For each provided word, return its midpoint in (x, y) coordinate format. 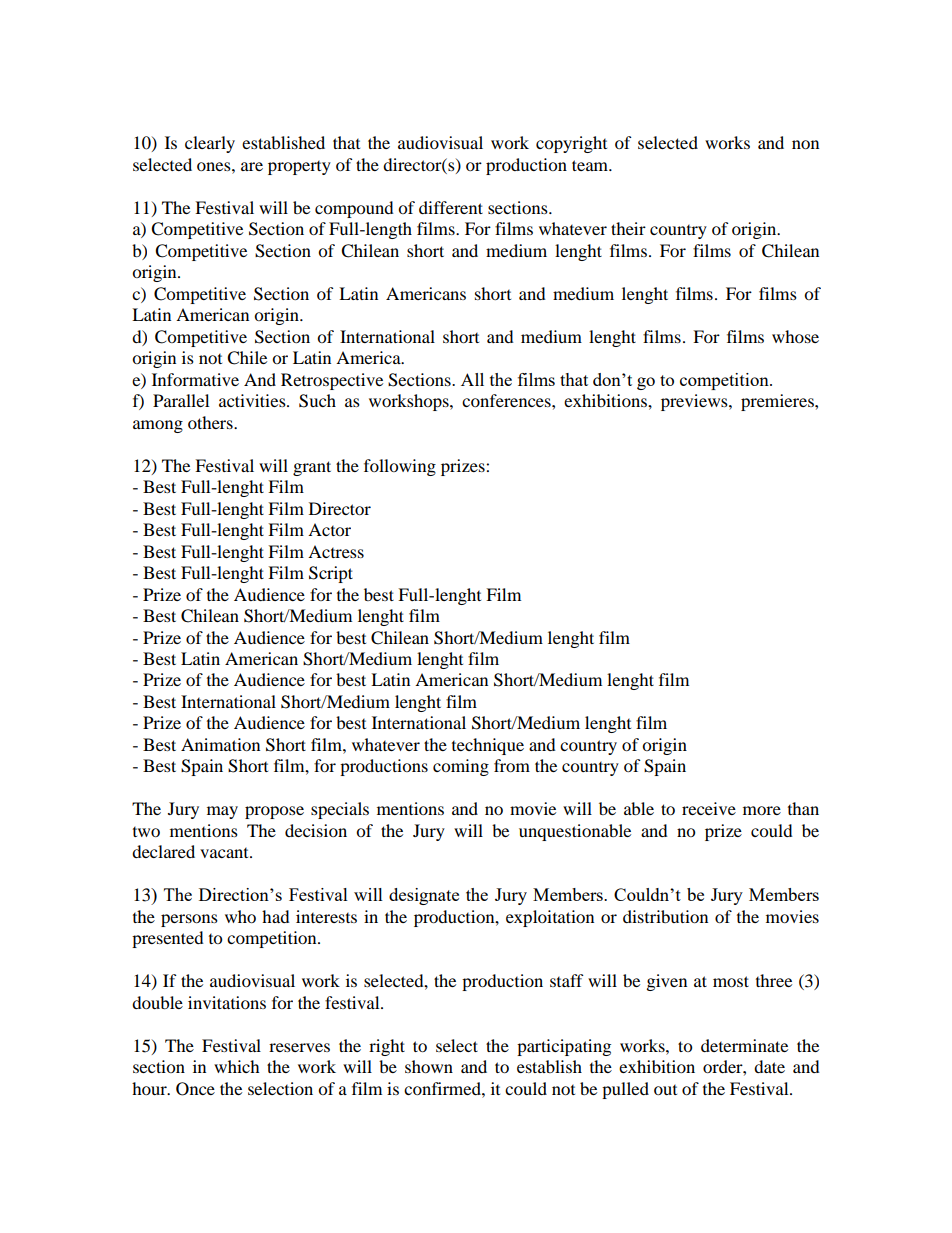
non (805, 144)
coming (461, 767)
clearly (210, 144)
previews (695, 402)
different (451, 207)
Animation (220, 744)
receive (709, 808)
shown (429, 1066)
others (211, 422)
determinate (744, 1045)
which (237, 1066)
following (400, 467)
